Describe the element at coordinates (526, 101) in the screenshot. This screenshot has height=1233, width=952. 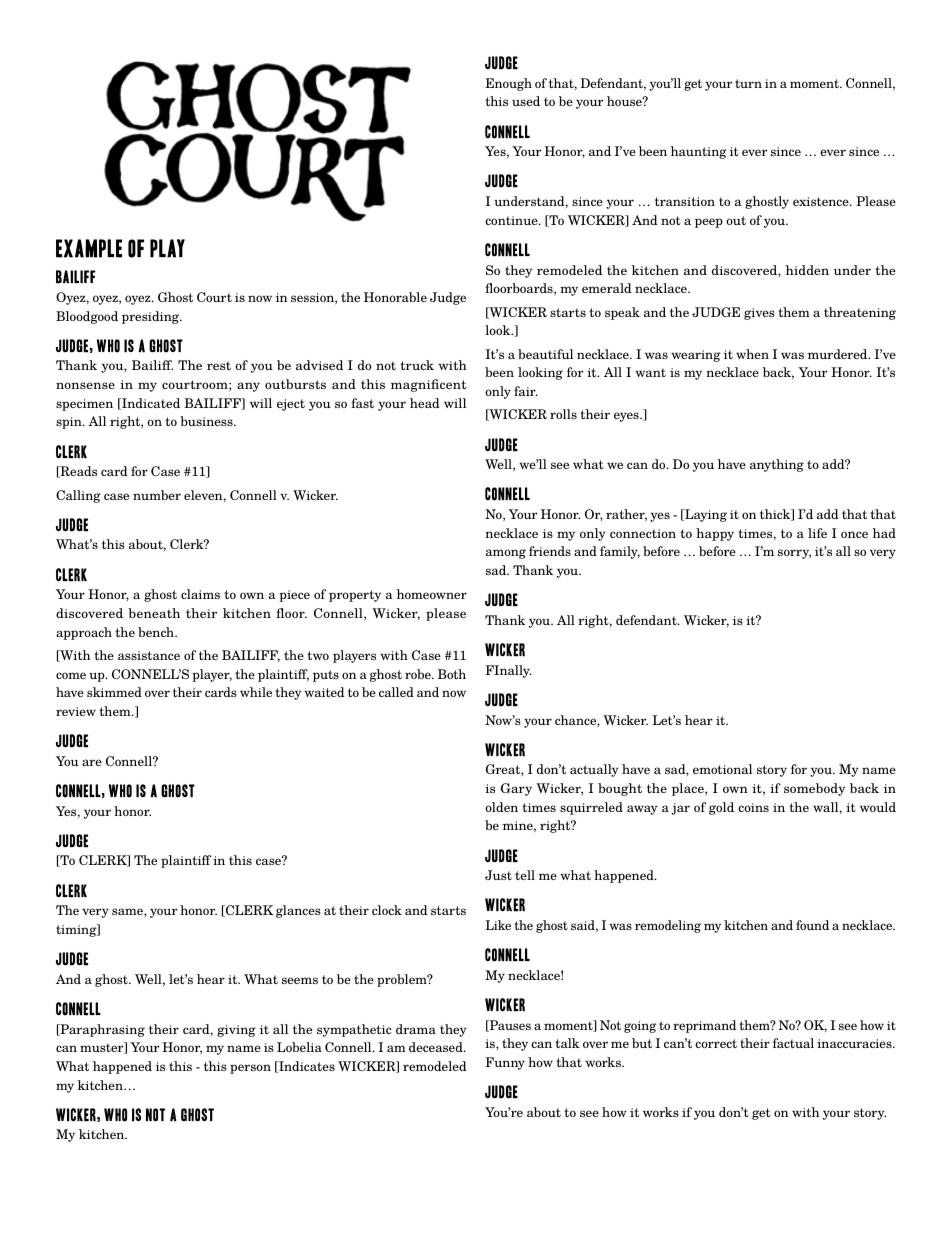
I see `used` at that location.
